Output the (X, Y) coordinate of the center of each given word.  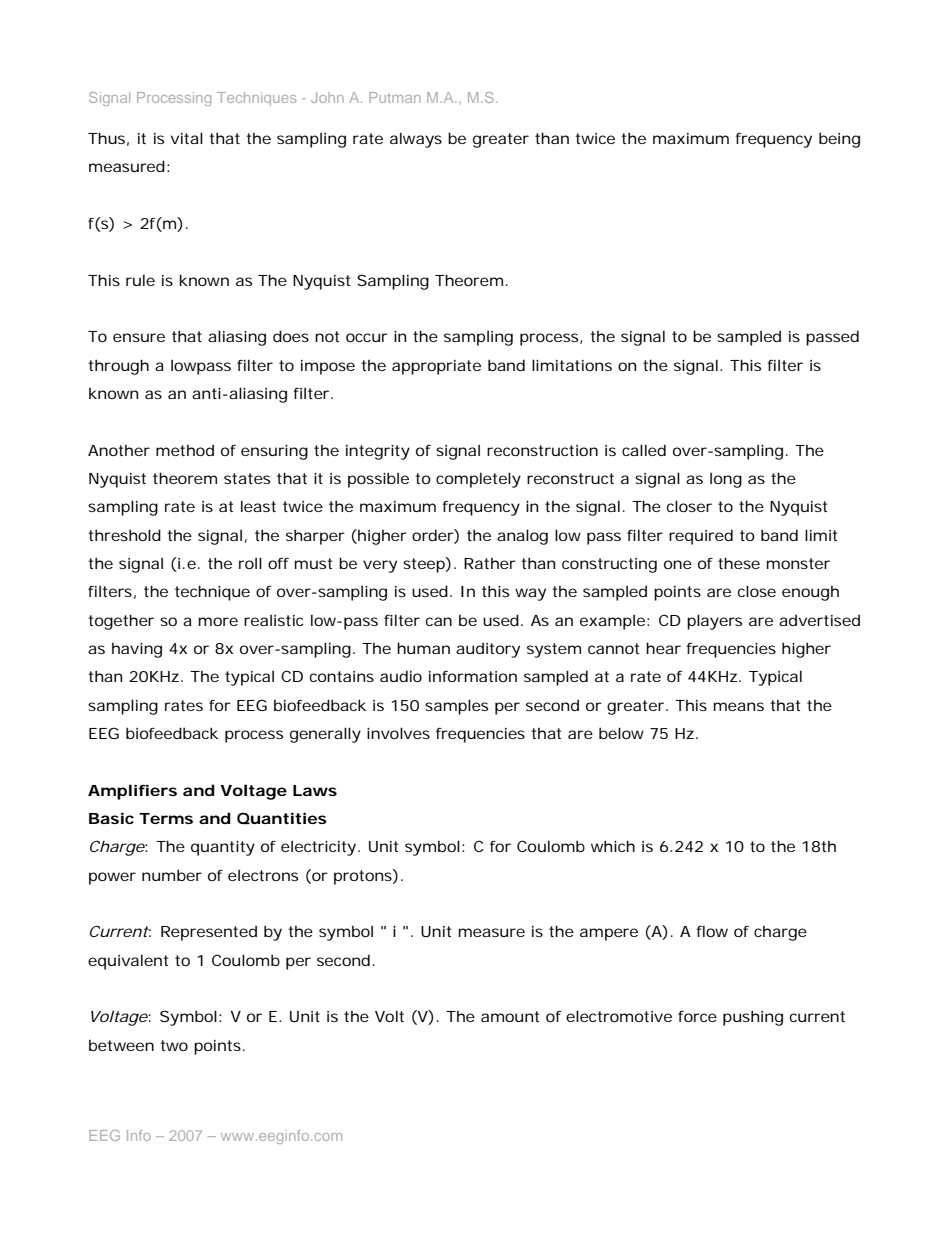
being (839, 140)
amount (510, 1016)
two (174, 1045)
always (416, 140)
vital (187, 138)
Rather (490, 563)
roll (250, 563)
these (739, 563)
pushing (753, 1018)
